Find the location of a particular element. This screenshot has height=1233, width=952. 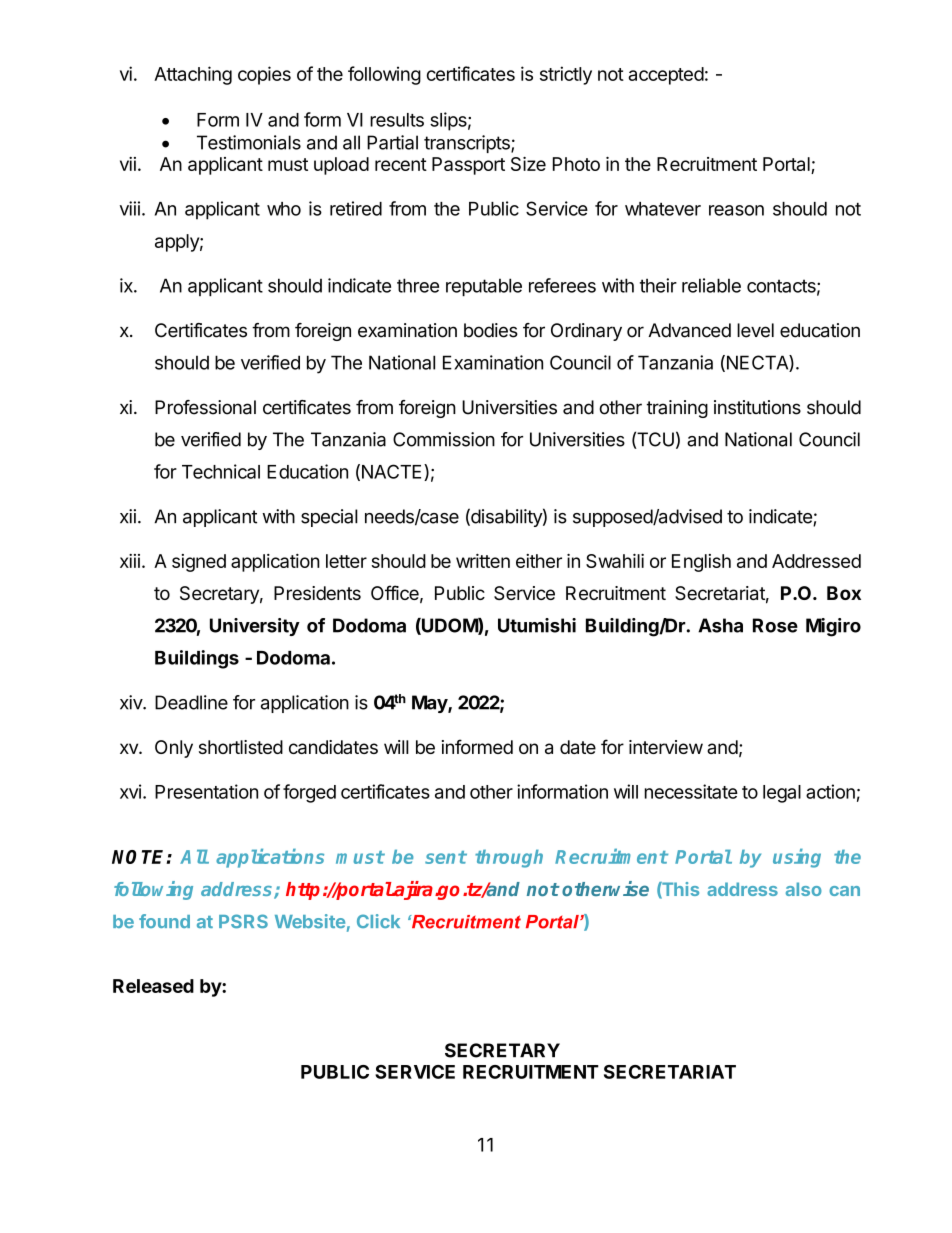

institutions is located at coordinates (757, 407).
